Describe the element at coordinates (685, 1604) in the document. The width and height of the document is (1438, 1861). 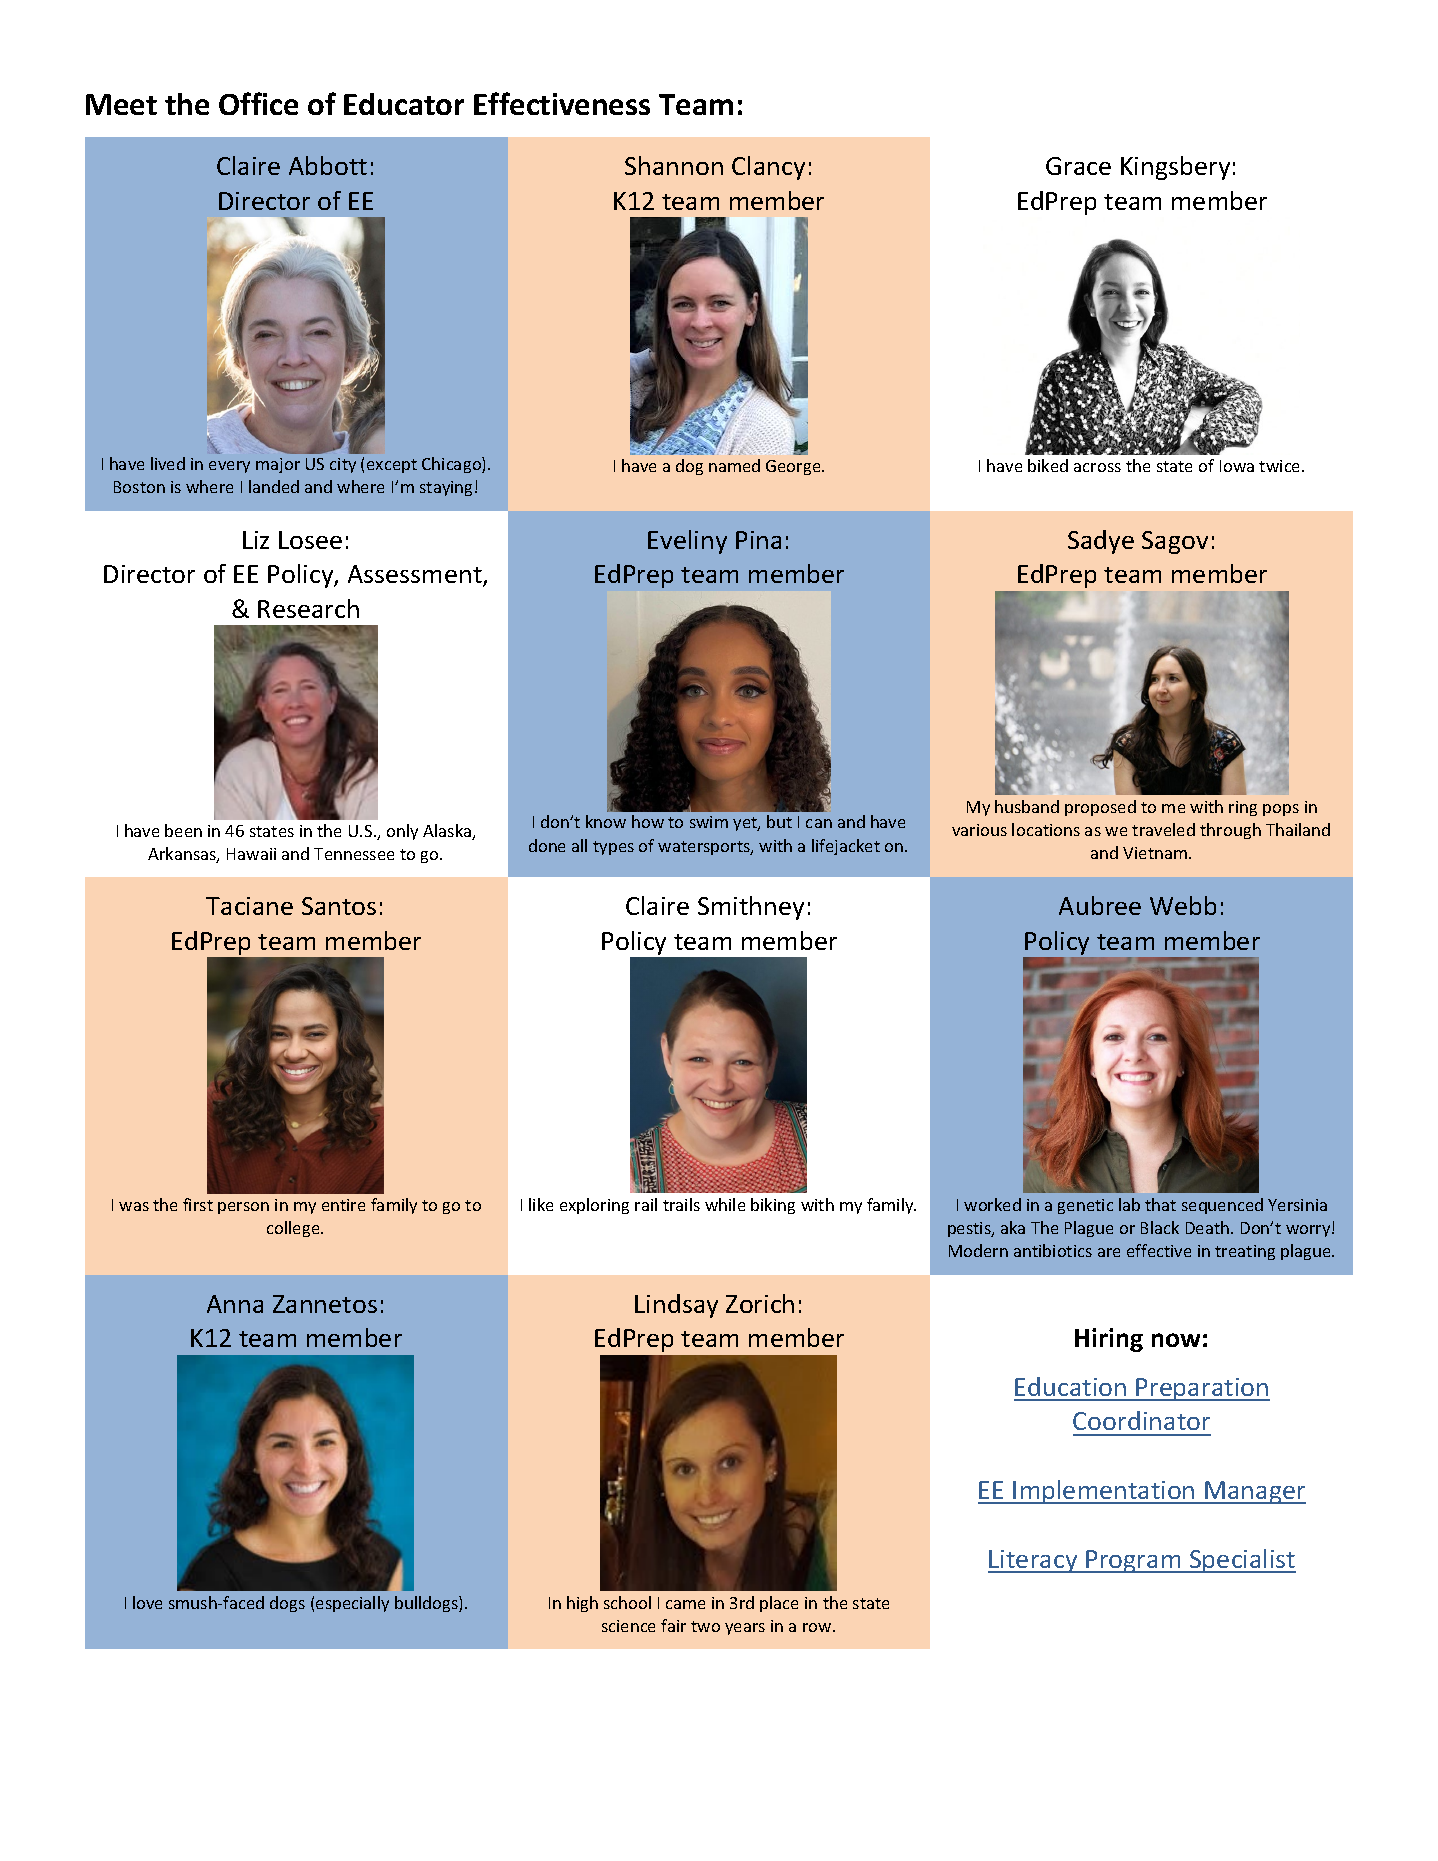
I see `came` at that location.
